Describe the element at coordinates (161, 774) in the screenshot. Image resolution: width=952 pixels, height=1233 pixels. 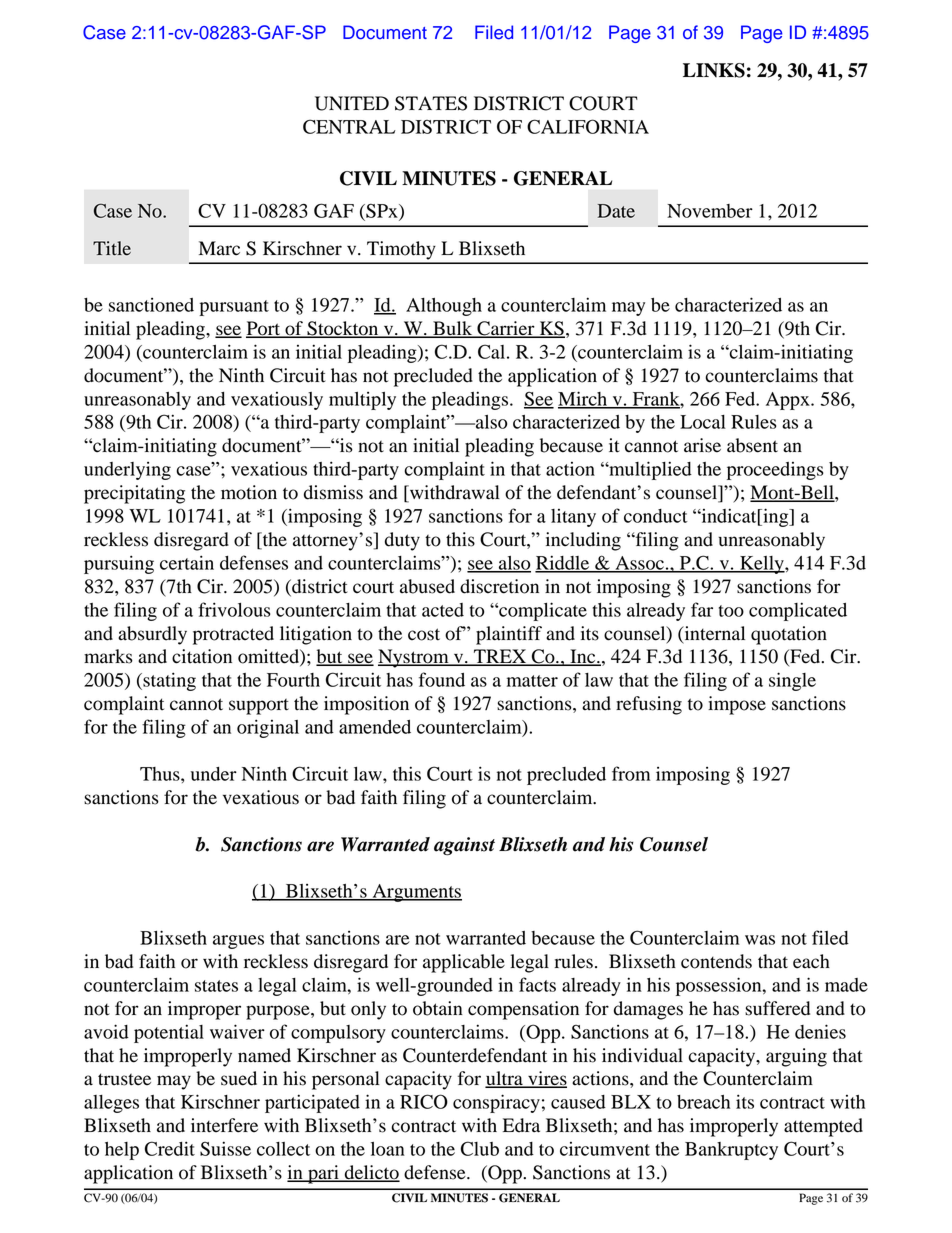
I see `Thus` at that location.
